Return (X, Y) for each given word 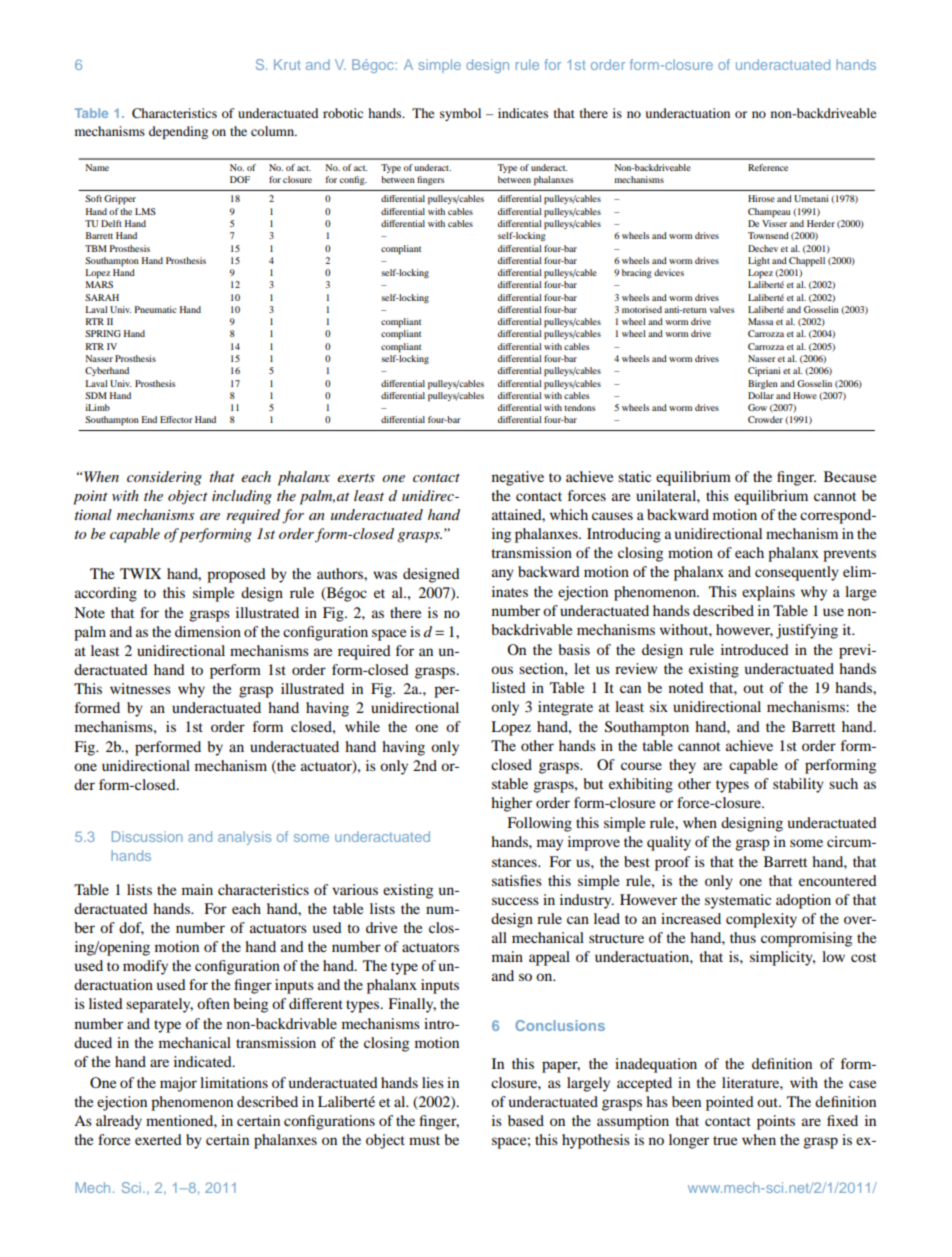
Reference (768, 167)
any (503, 575)
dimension (208, 631)
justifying (807, 631)
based (526, 1120)
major (178, 1084)
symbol (460, 114)
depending (178, 132)
